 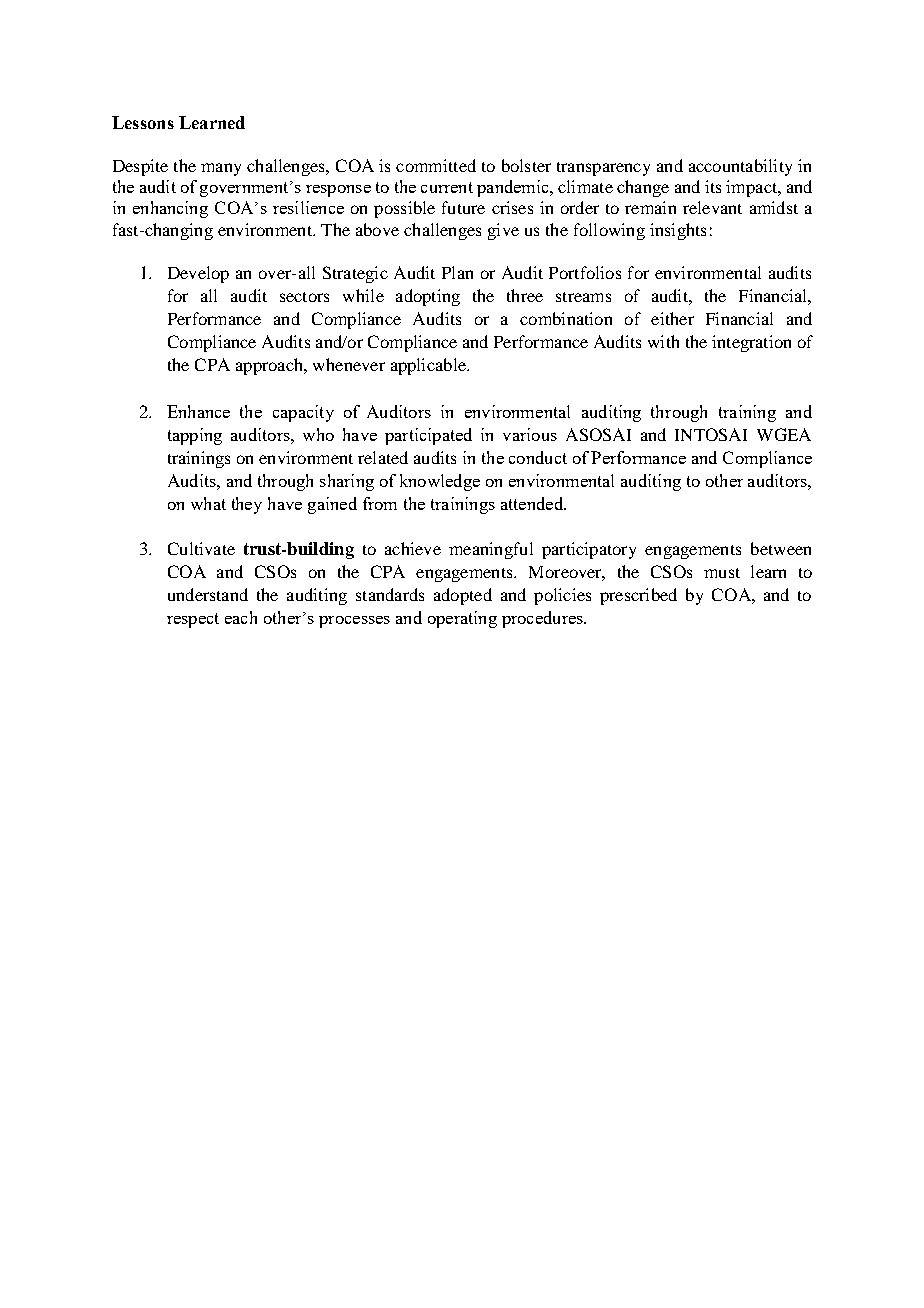 What do you see at coordinates (208, 594) in the page?
I see `understand` at bounding box center [208, 594].
